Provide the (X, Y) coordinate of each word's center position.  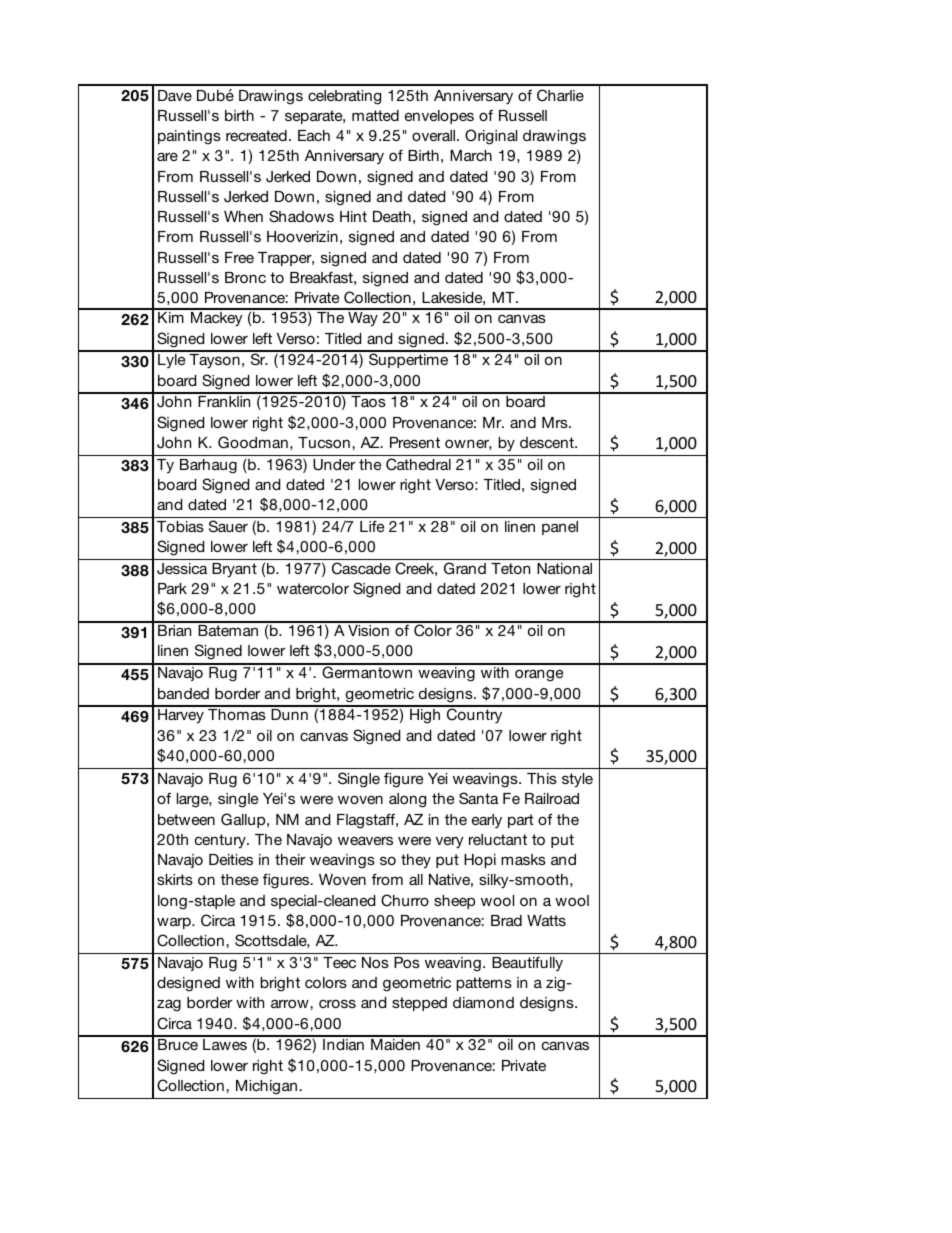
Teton (510, 568)
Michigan (266, 1087)
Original (491, 137)
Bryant (234, 570)
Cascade (361, 568)
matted (375, 115)
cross (337, 1003)
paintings (189, 137)
